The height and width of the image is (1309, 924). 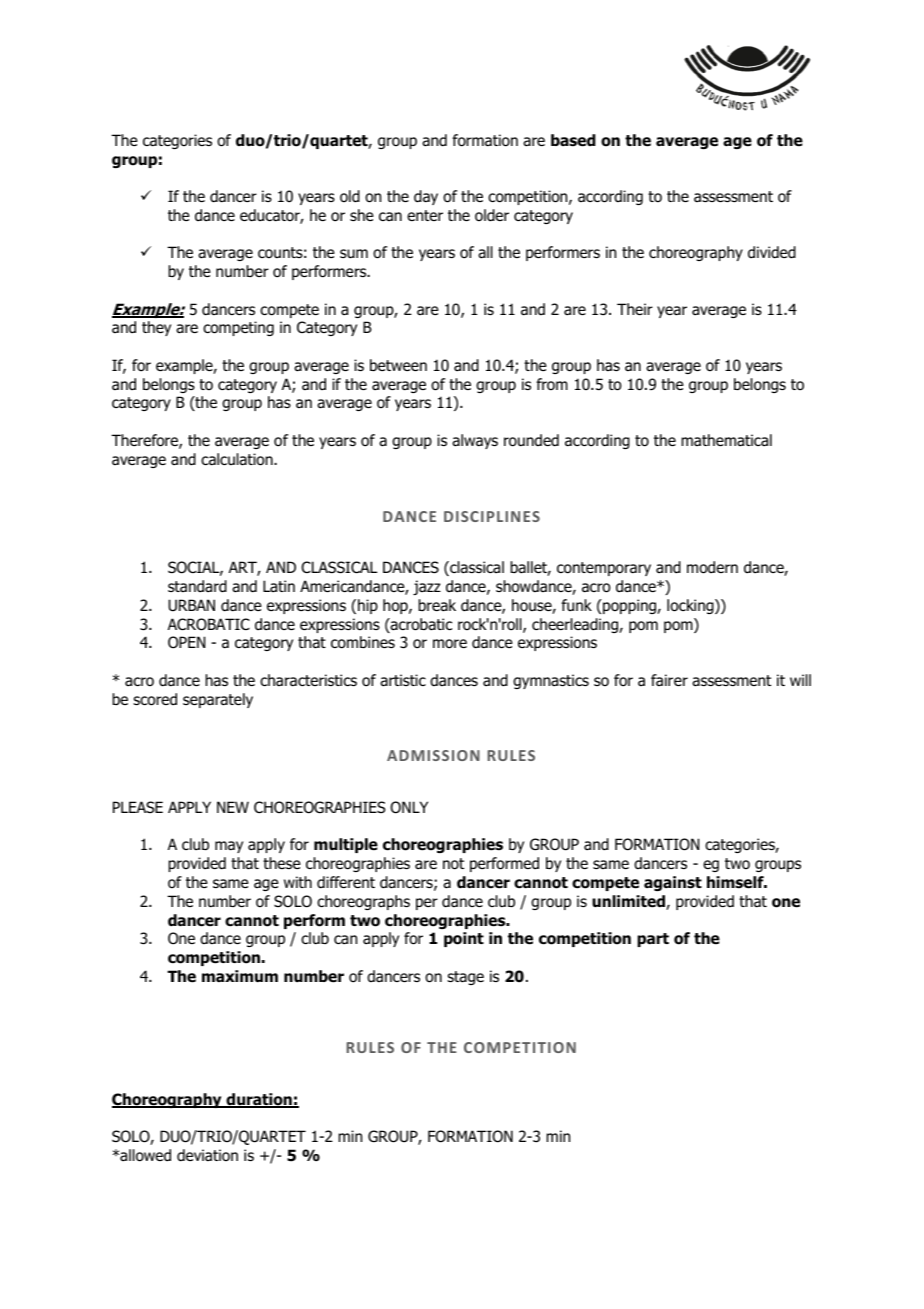 What do you see at coordinates (465, 978) in the image?
I see `stage` at bounding box center [465, 978].
